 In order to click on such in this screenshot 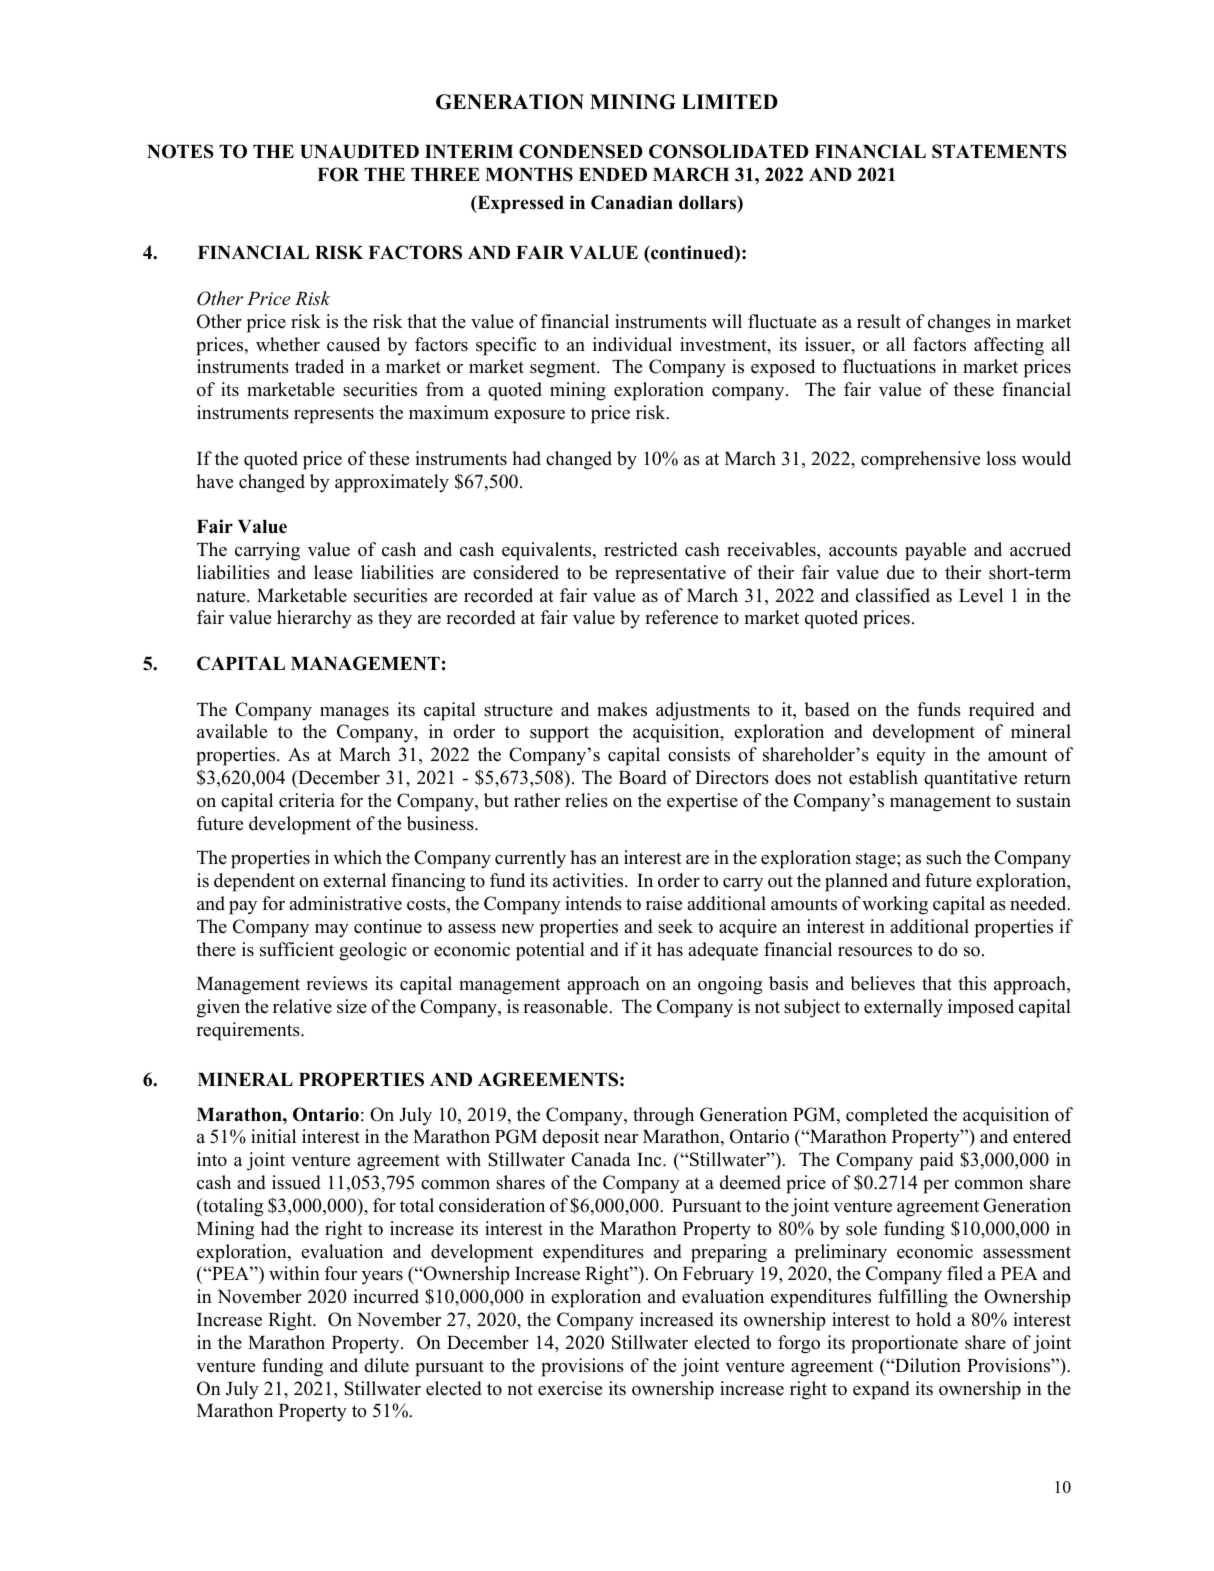, I will do `click(944, 857)`.
